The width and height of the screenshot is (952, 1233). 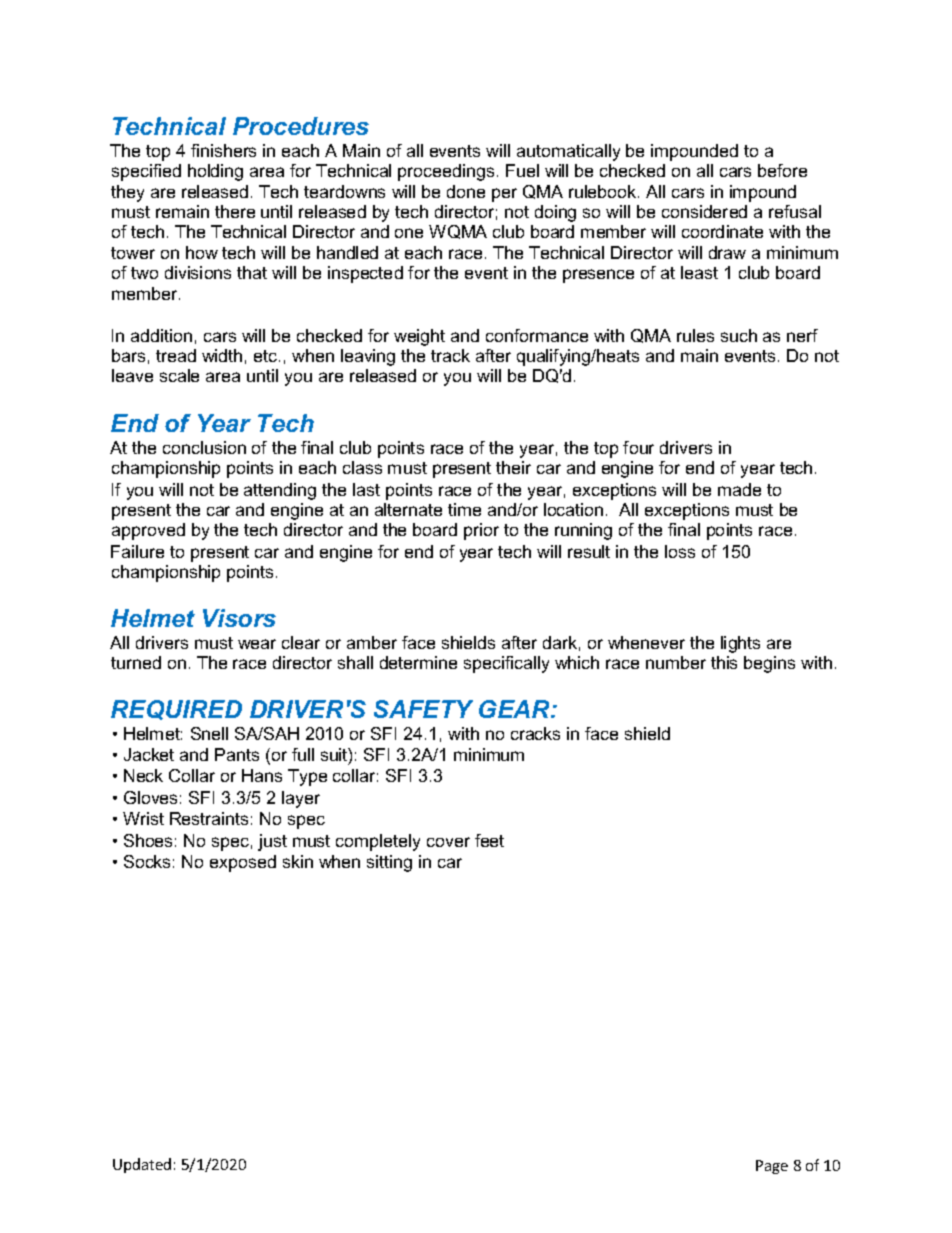 I want to click on finishers, so click(x=223, y=150).
